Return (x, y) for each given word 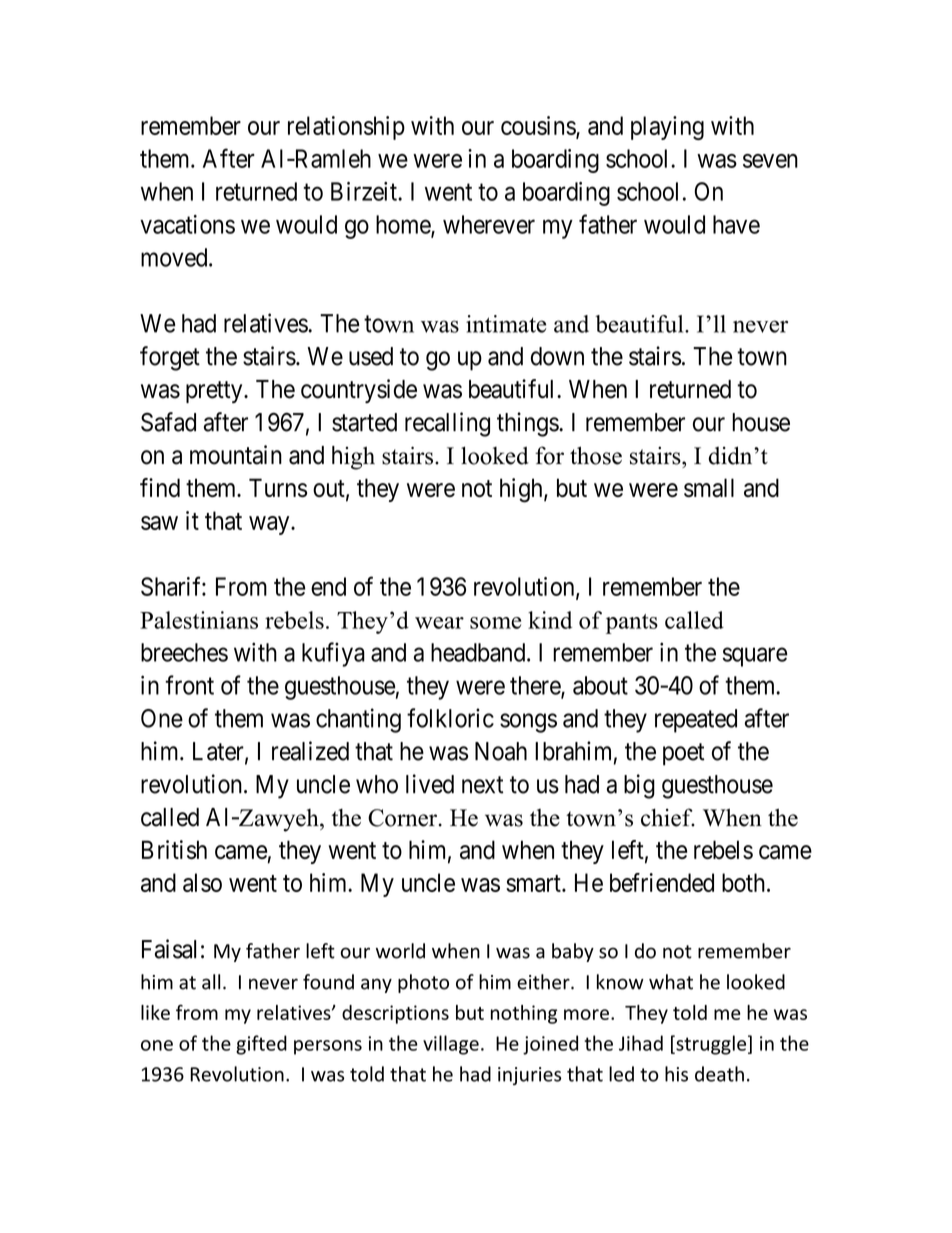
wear (439, 623)
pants (632, 624)
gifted (261, 1045)
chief (668, 817)
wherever (489, 224)
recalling (447, 424)
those (596, 455)
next (482, 785)
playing (667, 128)
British (174, 849)
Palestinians (199, 620)
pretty (215, 392)
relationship (346, 128)
